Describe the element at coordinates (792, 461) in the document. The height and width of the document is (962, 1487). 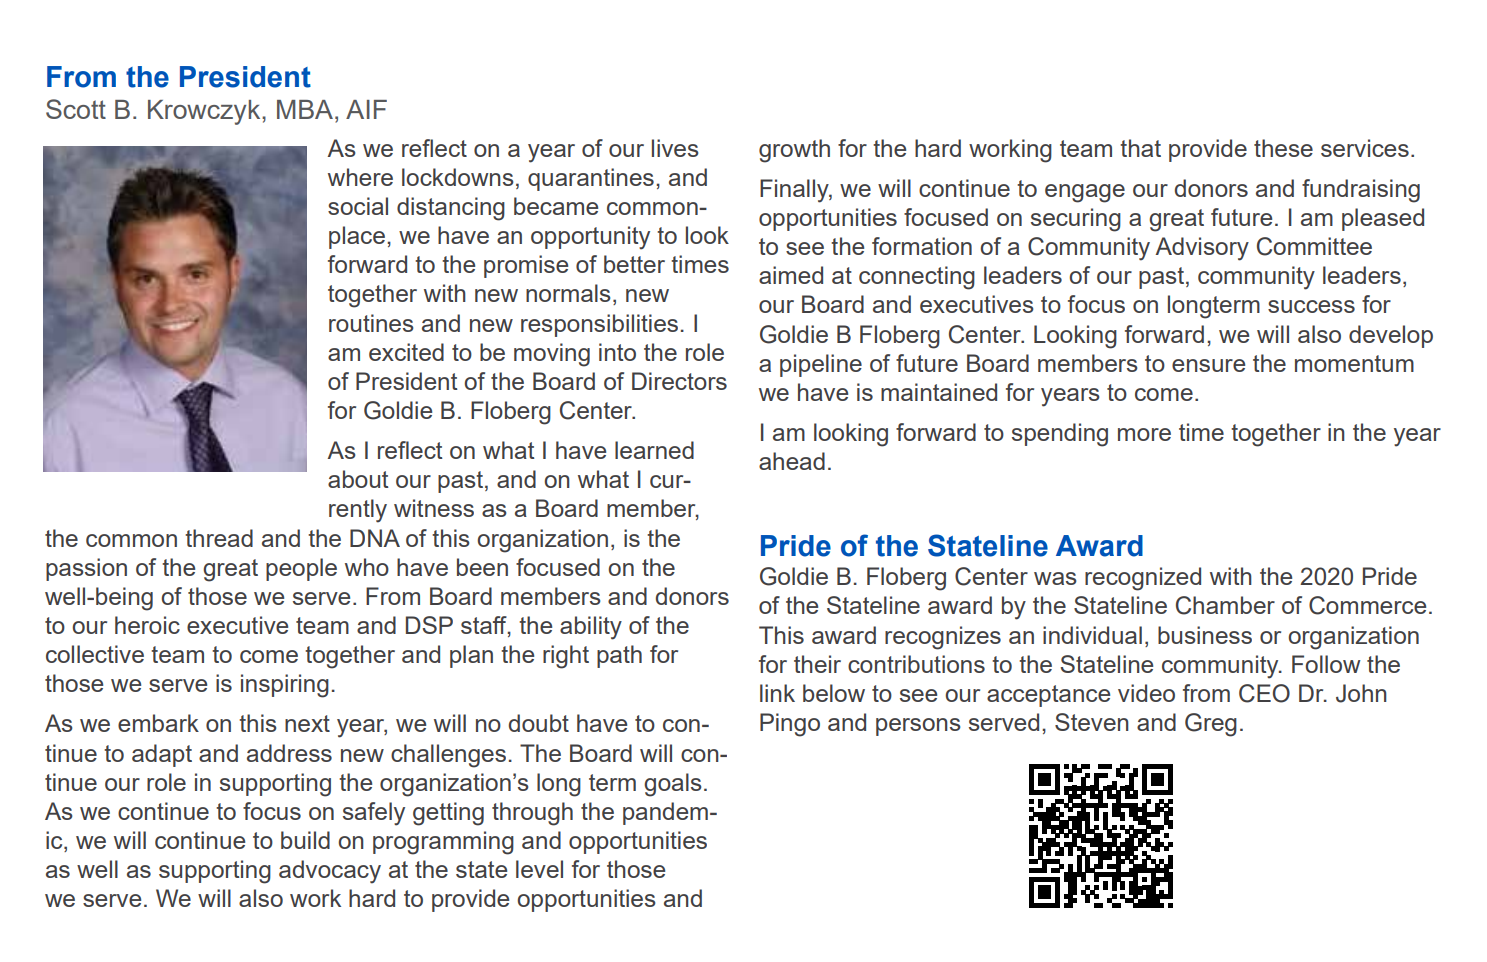
I see `ahead` at that location.
